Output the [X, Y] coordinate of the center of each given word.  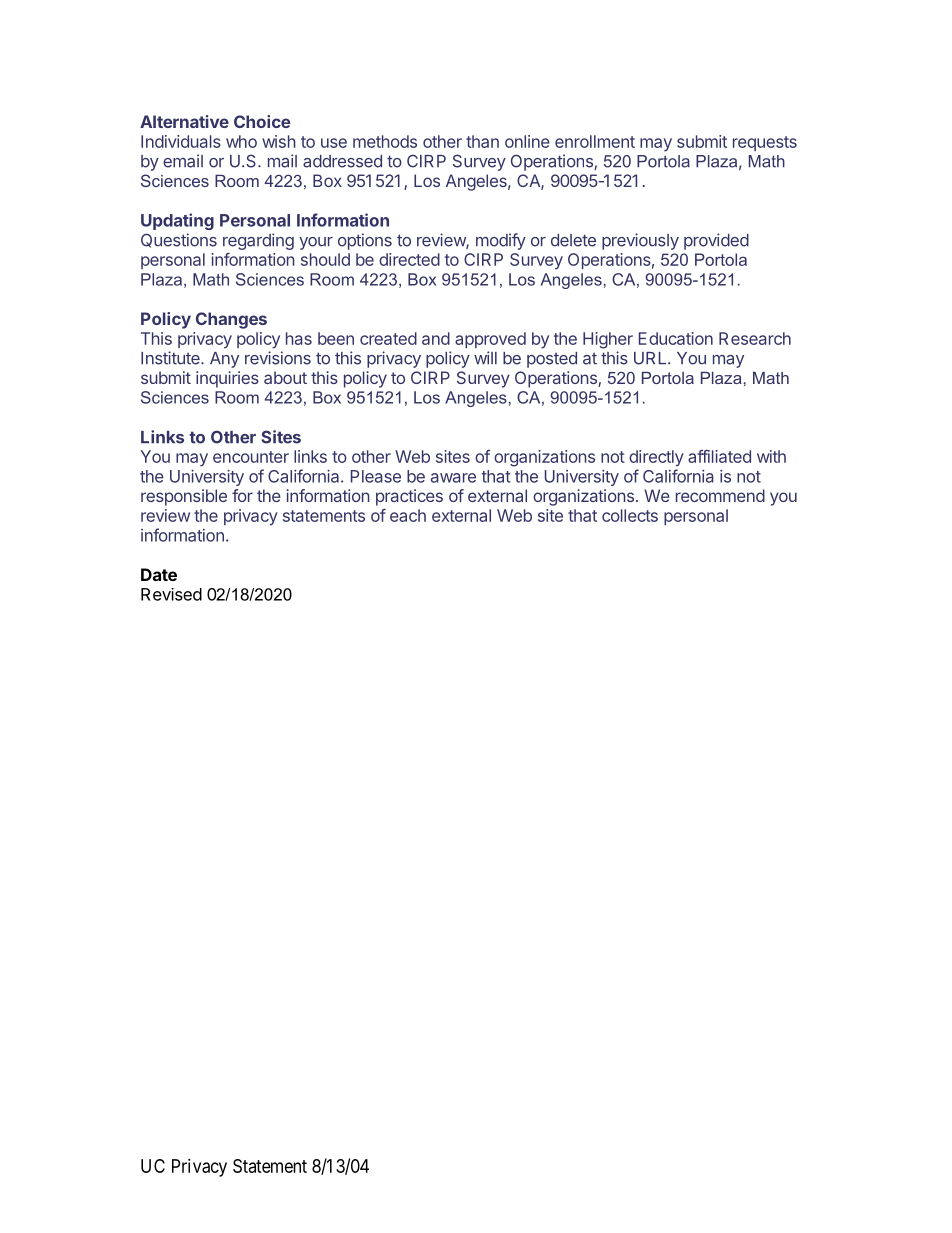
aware [453, 478]
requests [765, 143]
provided [716, 241]
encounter [251, 457]
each [408, 515]
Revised [171, 594]
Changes [231, 320]
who [241, 141]
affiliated [719, 456]
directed [409, 259]
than [482, 141]
